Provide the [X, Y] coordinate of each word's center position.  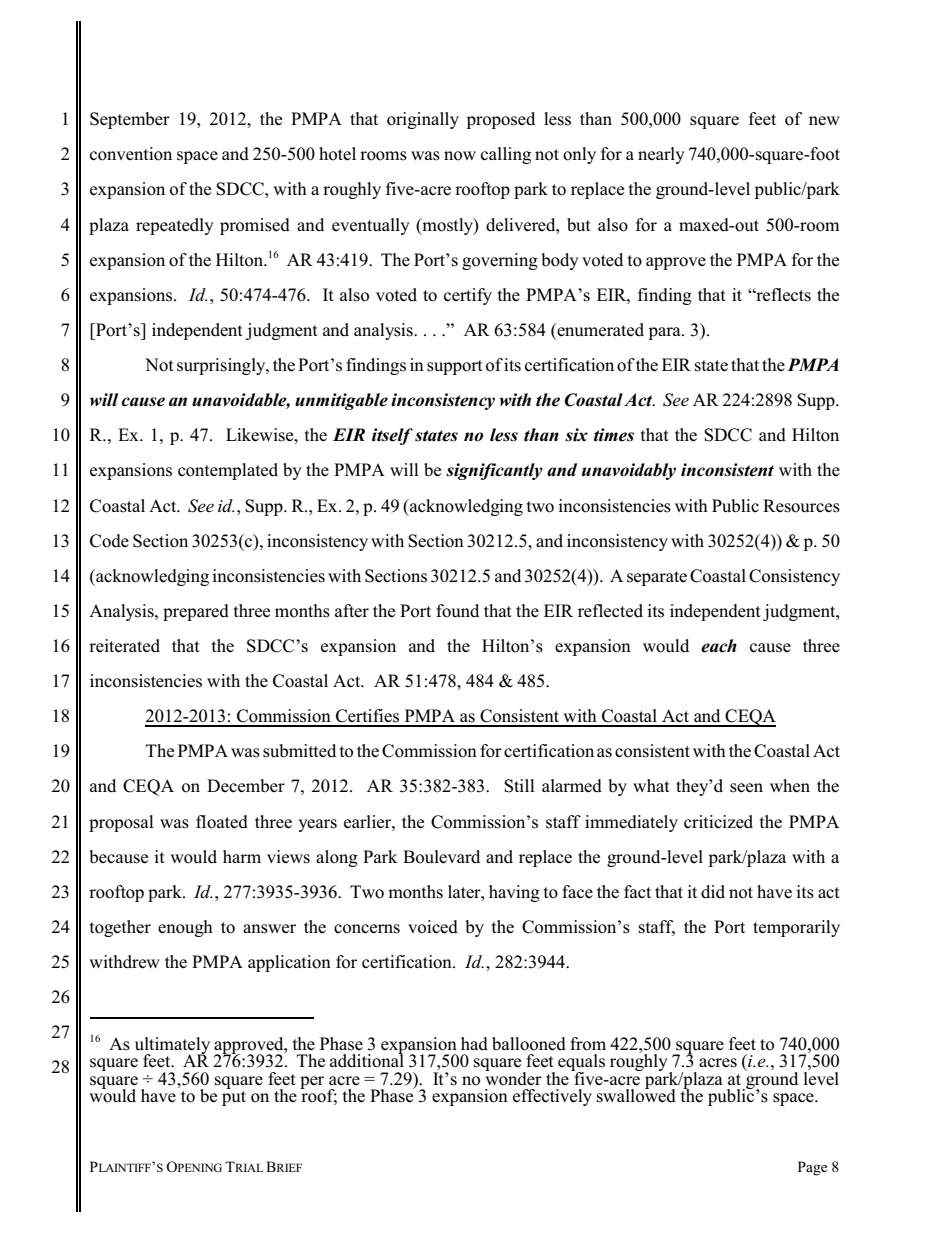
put [234, 1098]
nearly [661, 155]
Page [812, 1168]
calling [506, 155]
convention [131, 154]
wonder [513, 1077]
